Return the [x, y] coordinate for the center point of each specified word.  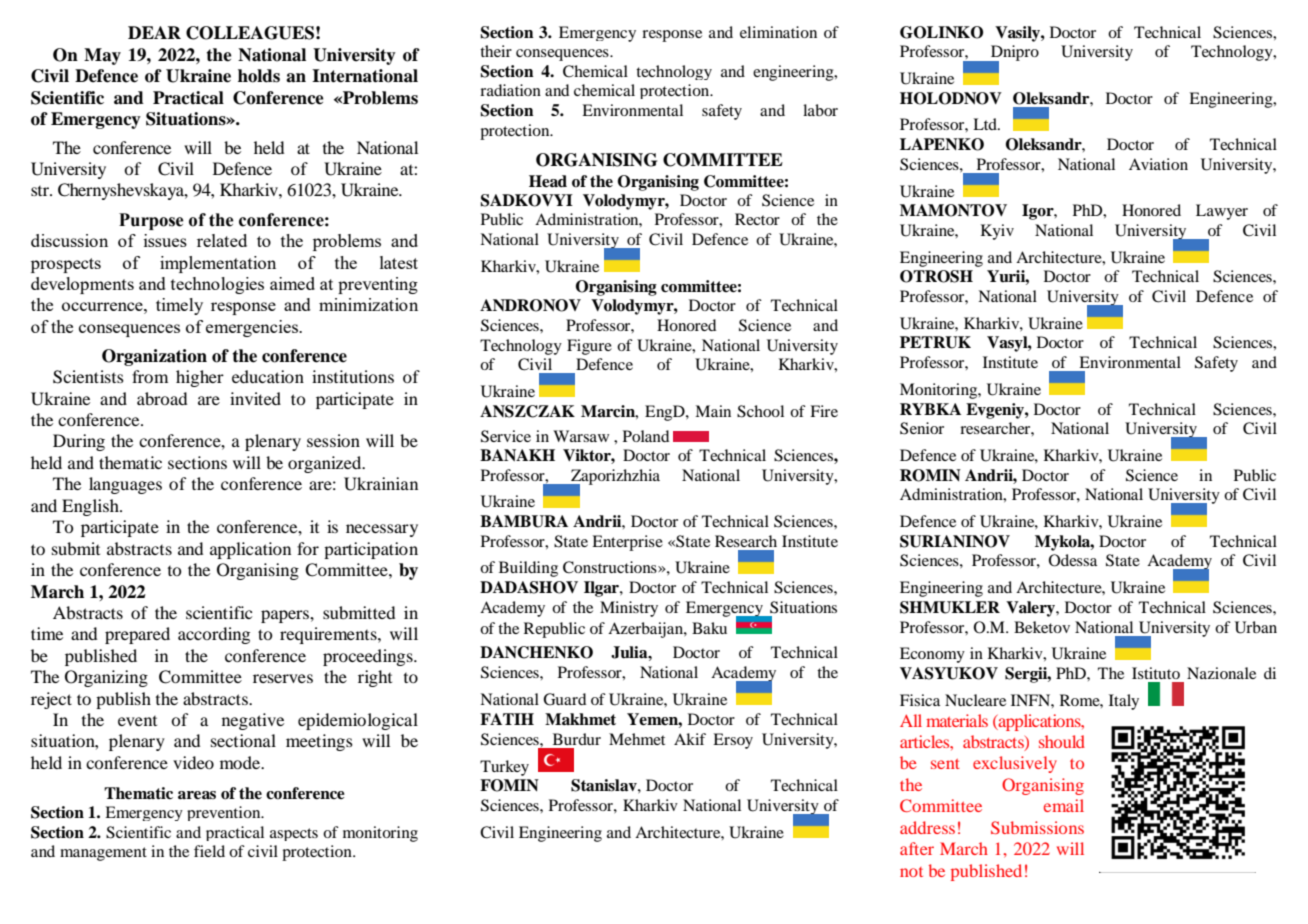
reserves [283, 678]
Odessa [1073, 560]
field [209, 851]
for [308, 548]
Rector [757, 219]
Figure [589, 347]
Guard [564, 699]
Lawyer [1222, 212]
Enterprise [627, 543]
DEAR [154, 32]
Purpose [151, 221]
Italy [1124, 702]
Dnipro [1014, 54]
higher [200, 378]
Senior [922, 428]
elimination [778, 32]
